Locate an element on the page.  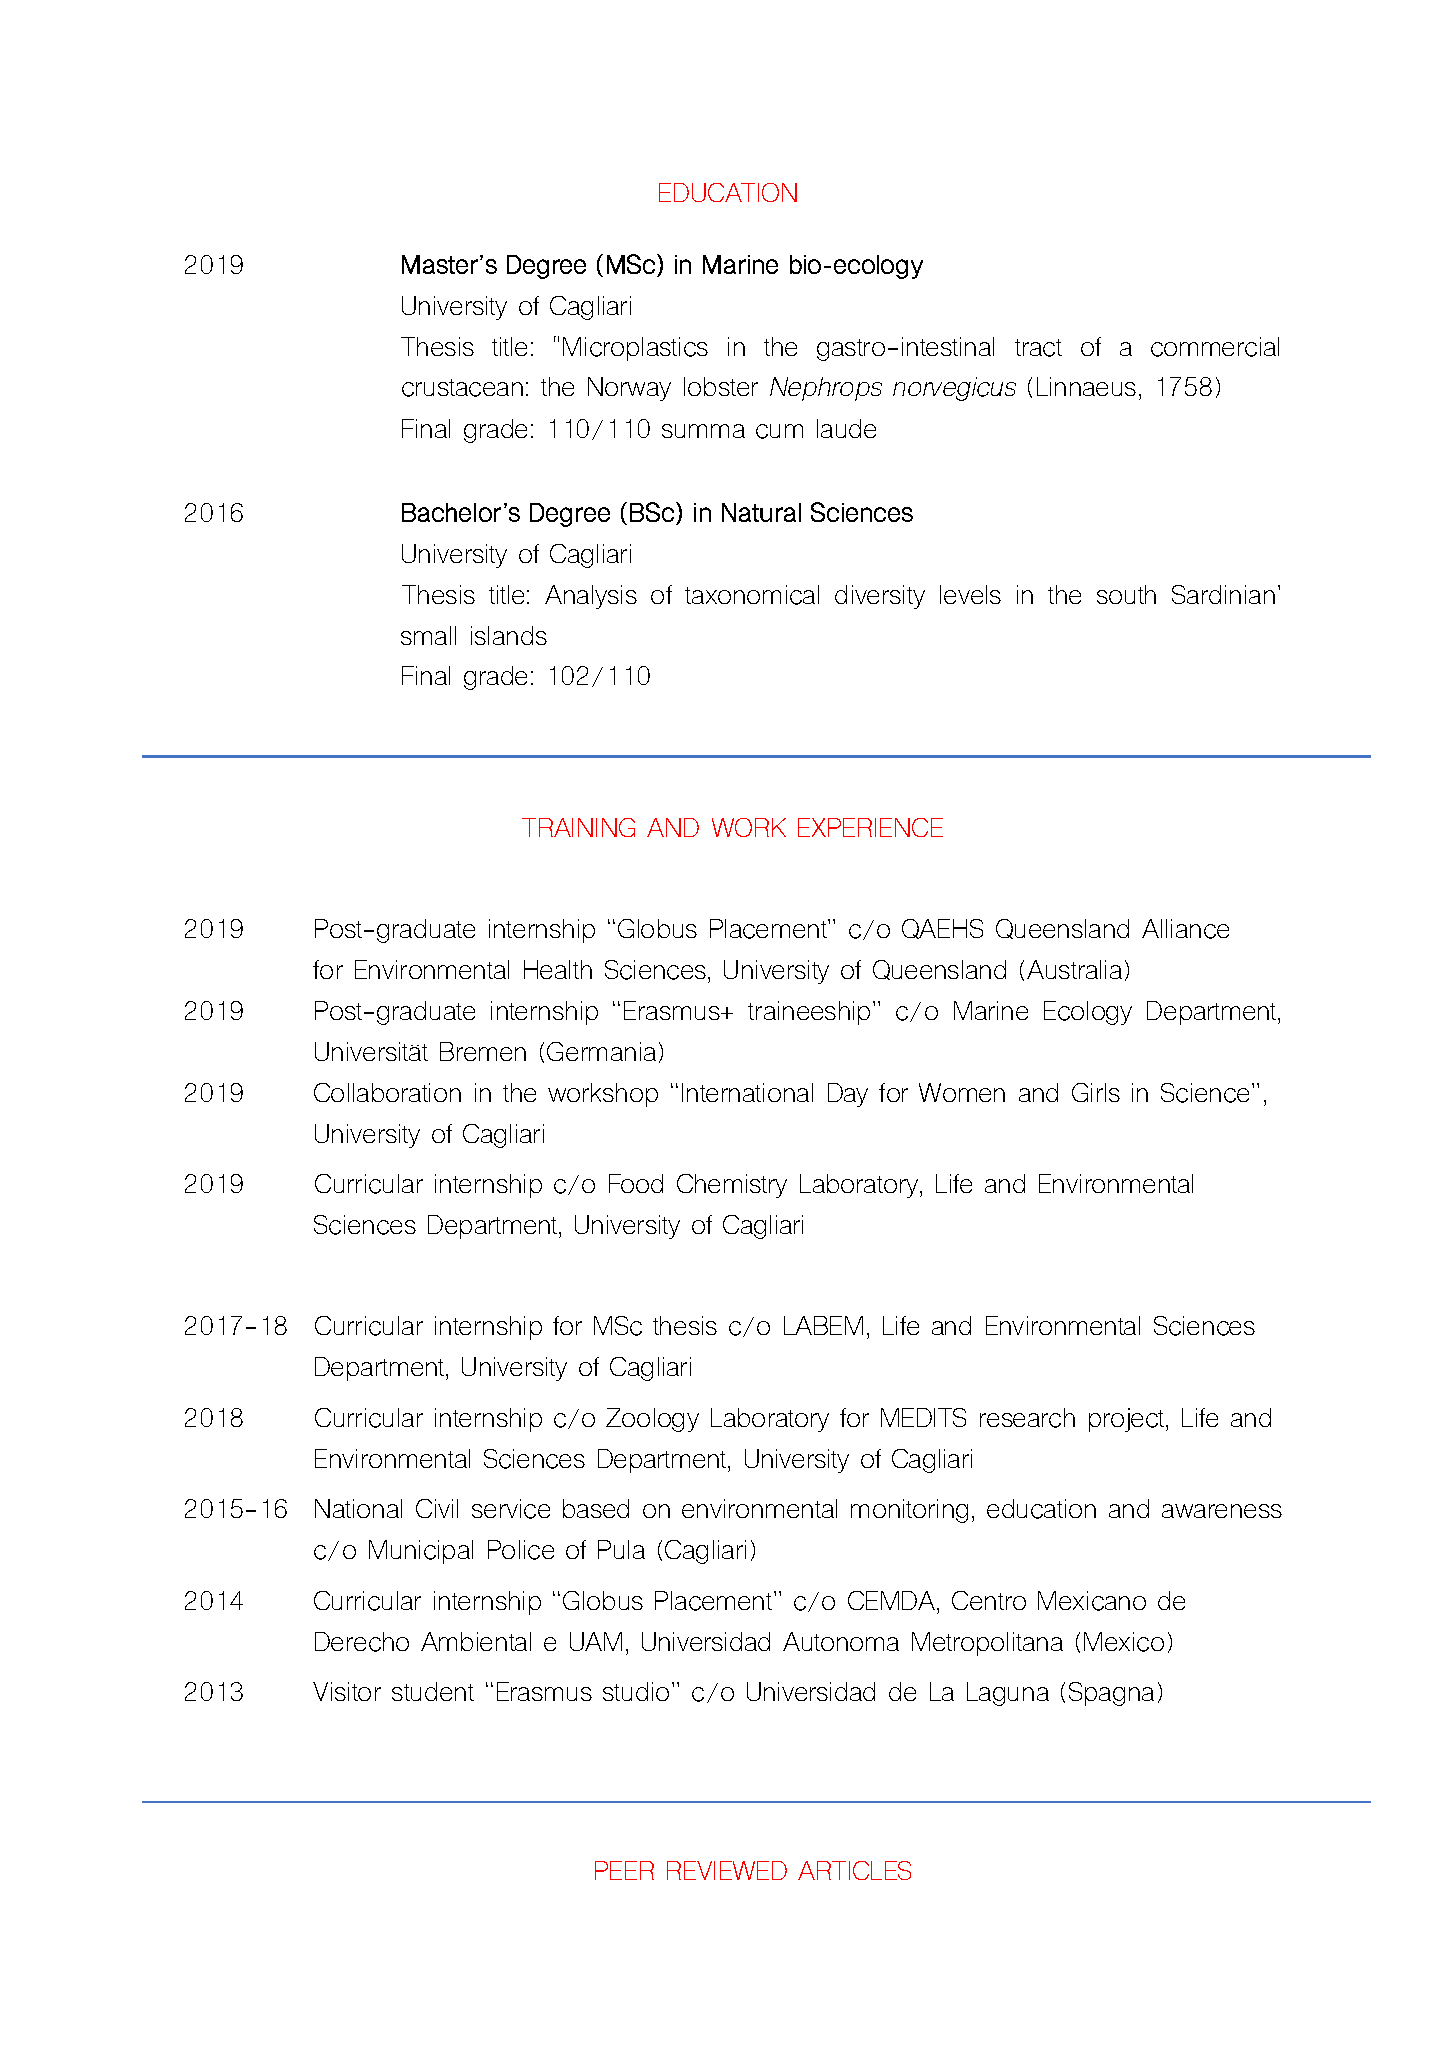
student is located at coordinates (433, 1691).
